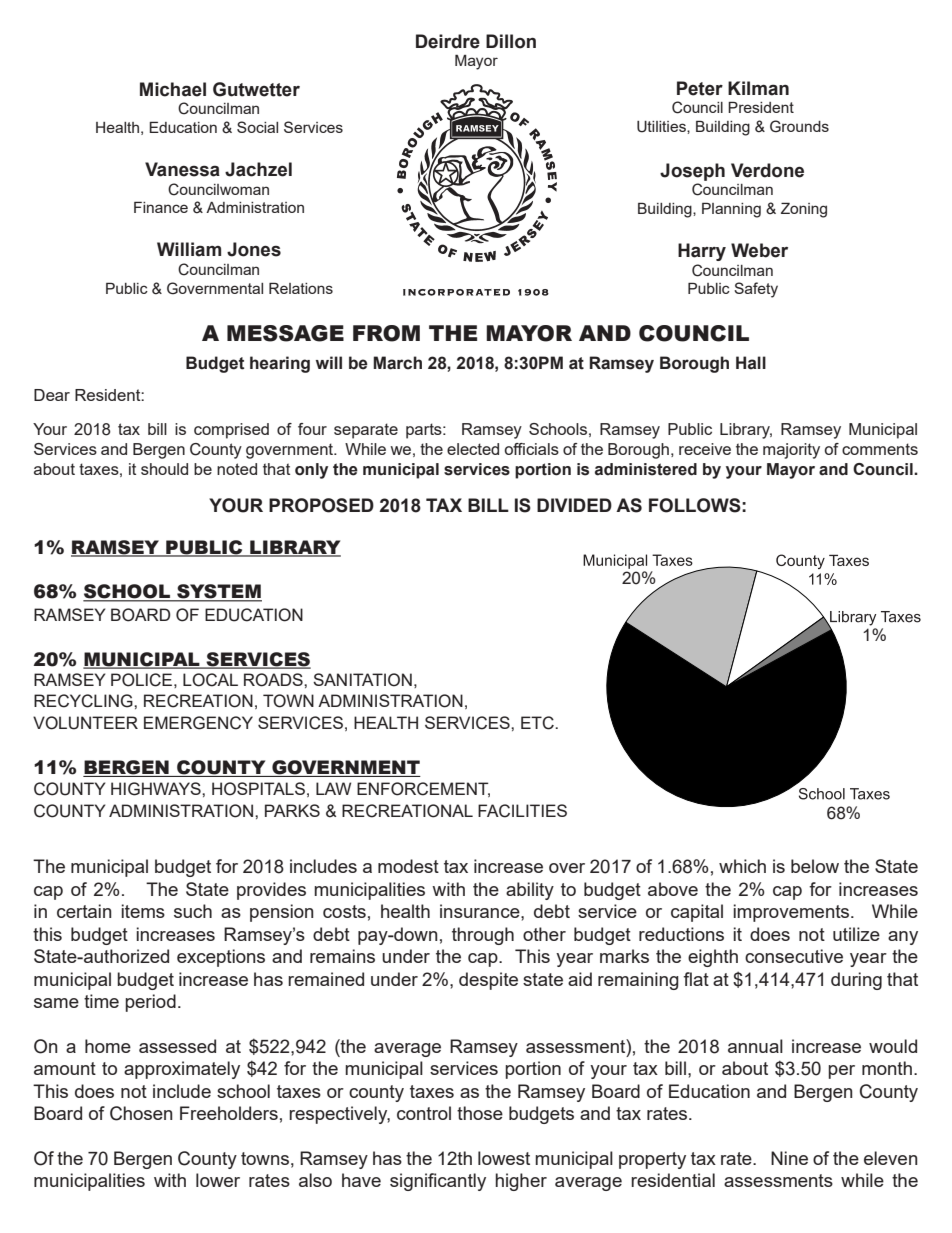 The height and width of the screenshot is (1233, 952). What do you see at coordinates (157, 789) in the screenshot?
I see `HIGHWAYS` at bounding box center [157, 789].
